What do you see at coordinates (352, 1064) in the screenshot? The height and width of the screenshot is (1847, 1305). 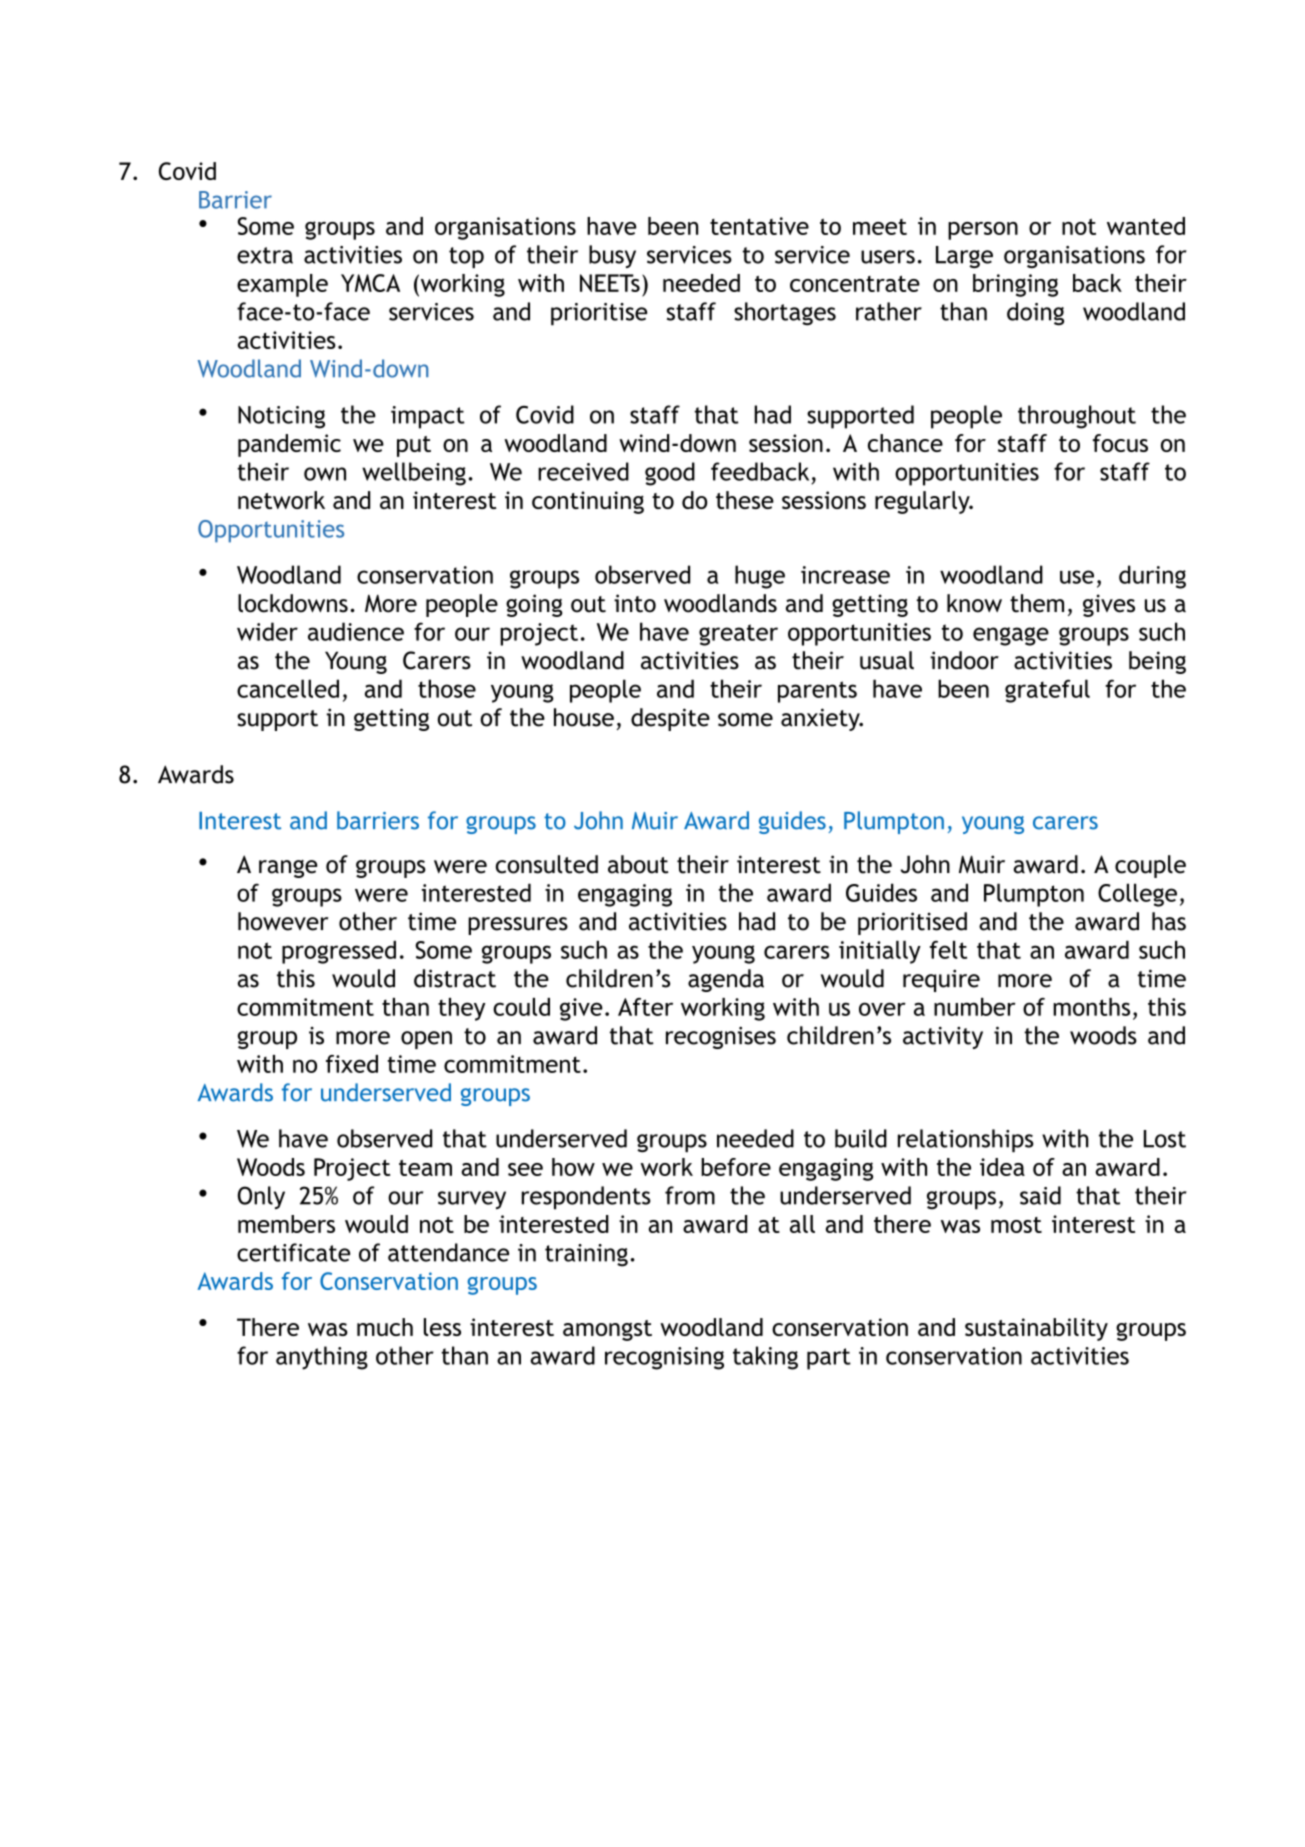 I see `fixed` at bounding box center [352, 1064].
